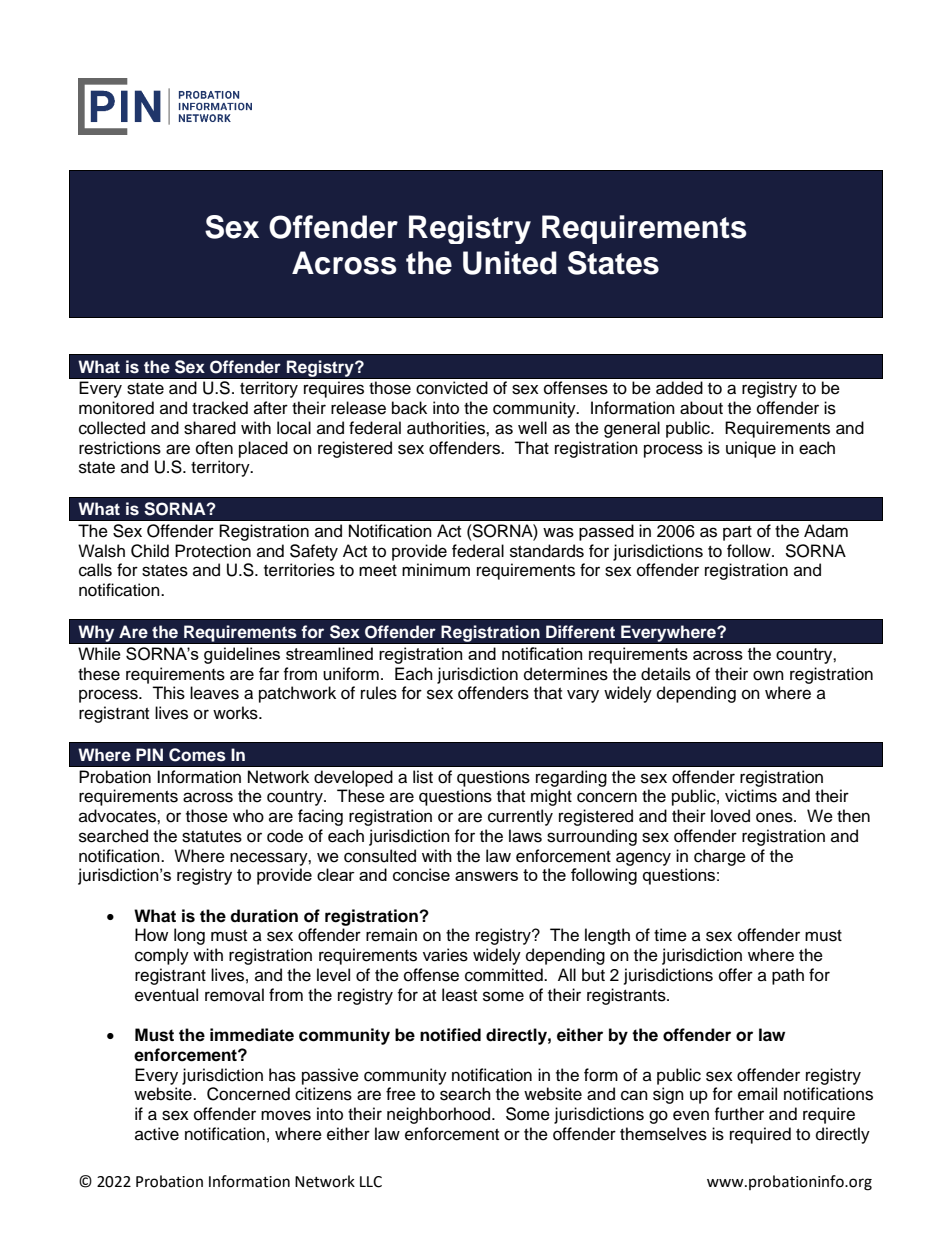 The height and width of the screenshot is (1233, 952). I want to click on Protection, so click(213, 551).
